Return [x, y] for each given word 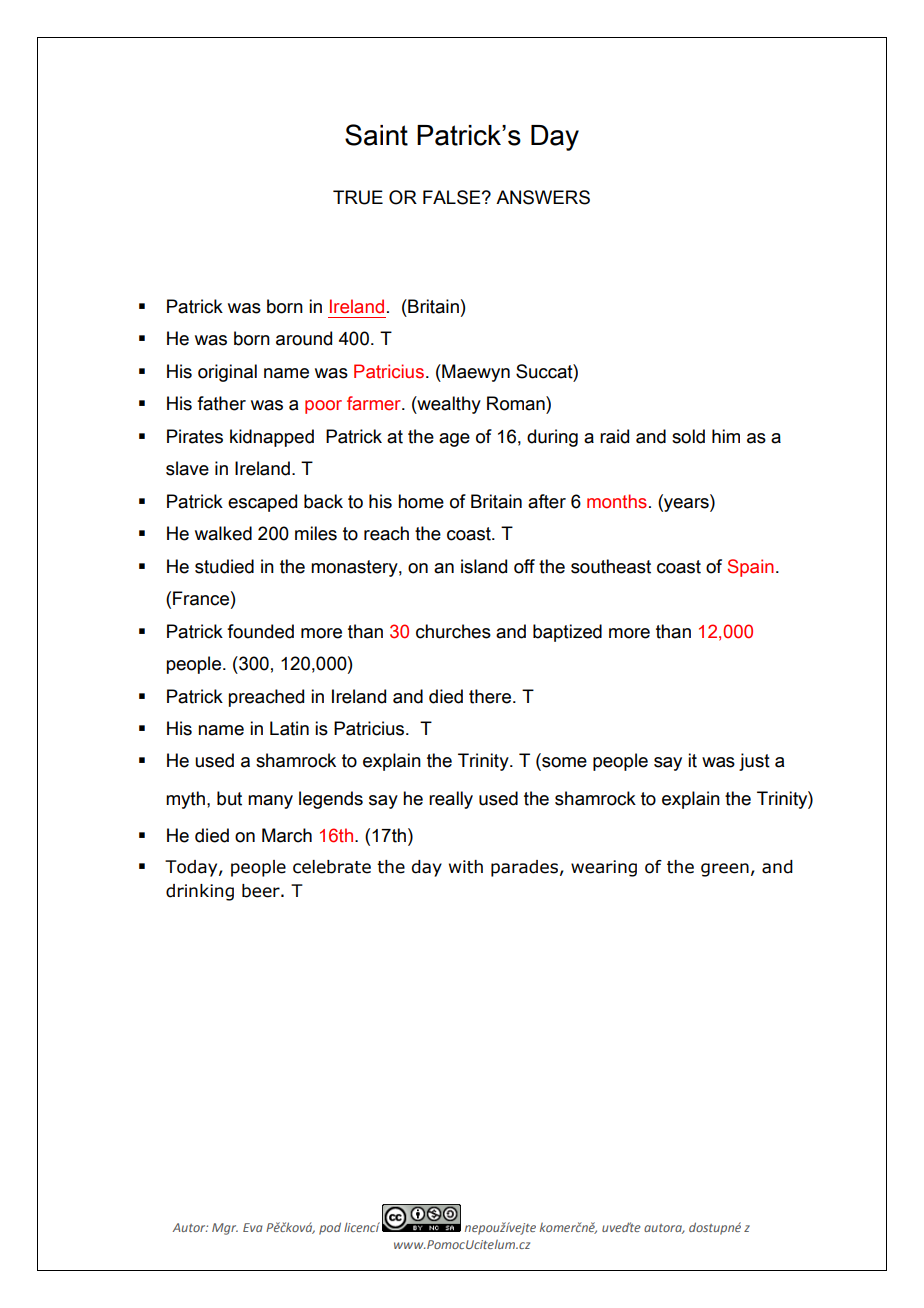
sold [688, 436]
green [725, 870]
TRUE [358, 197]
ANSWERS [543, 197]
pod [330, 1228]
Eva [253, 1227]
